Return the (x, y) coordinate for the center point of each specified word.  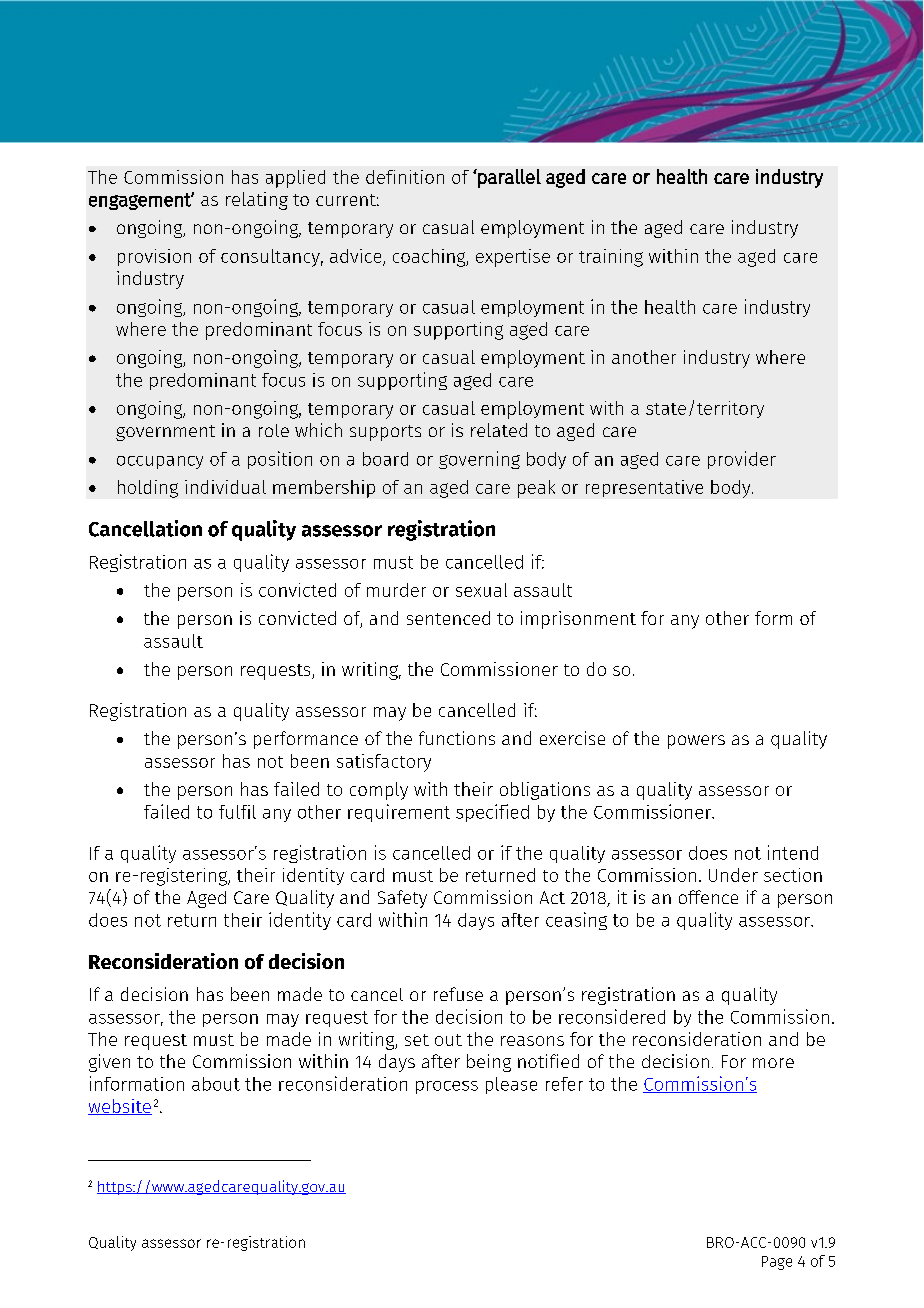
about (216, 1084)
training (611, 258)
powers (696, 742)
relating (257, 201)
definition (405, 177)
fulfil (237, 812)
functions (457, 738)
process (447, 1087)
